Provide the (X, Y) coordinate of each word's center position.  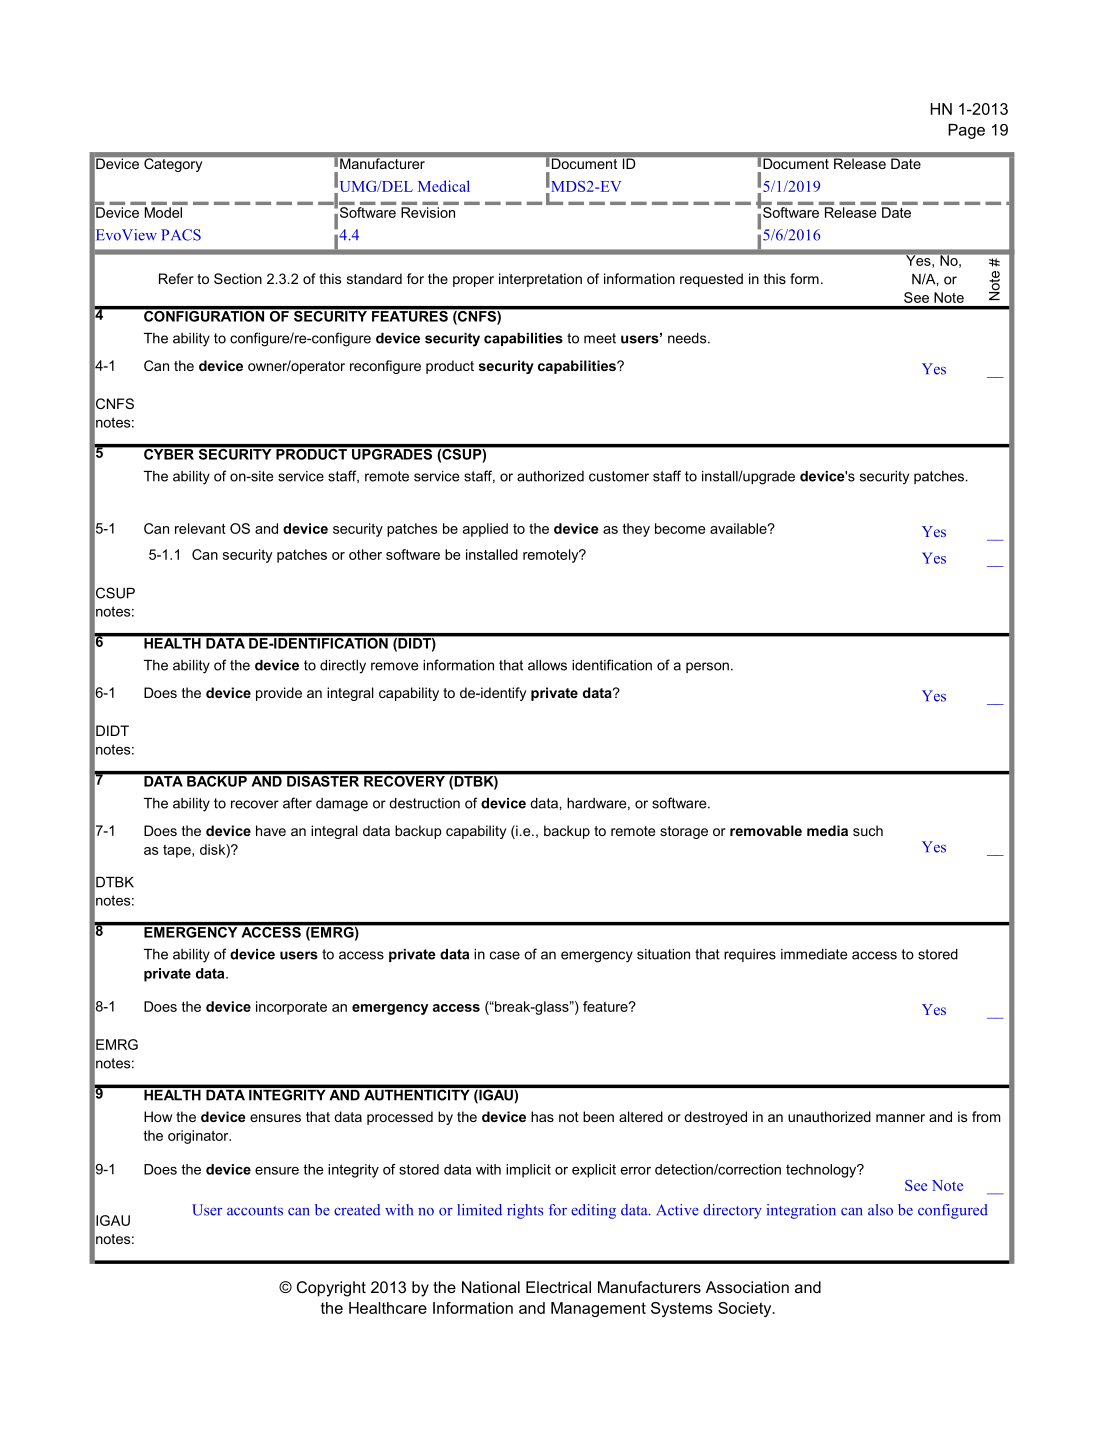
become (680, 528)
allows (547, 665)
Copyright (331, 1289)
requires (750, 955)
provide (279, 694)
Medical (444, 186)
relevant (200, 528)
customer (619, 476)
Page (966, 131)
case (505, 955)
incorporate (291, 1008)
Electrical (558, 1287)
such (868, 830)
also (880, 1210)
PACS (181, 235)
